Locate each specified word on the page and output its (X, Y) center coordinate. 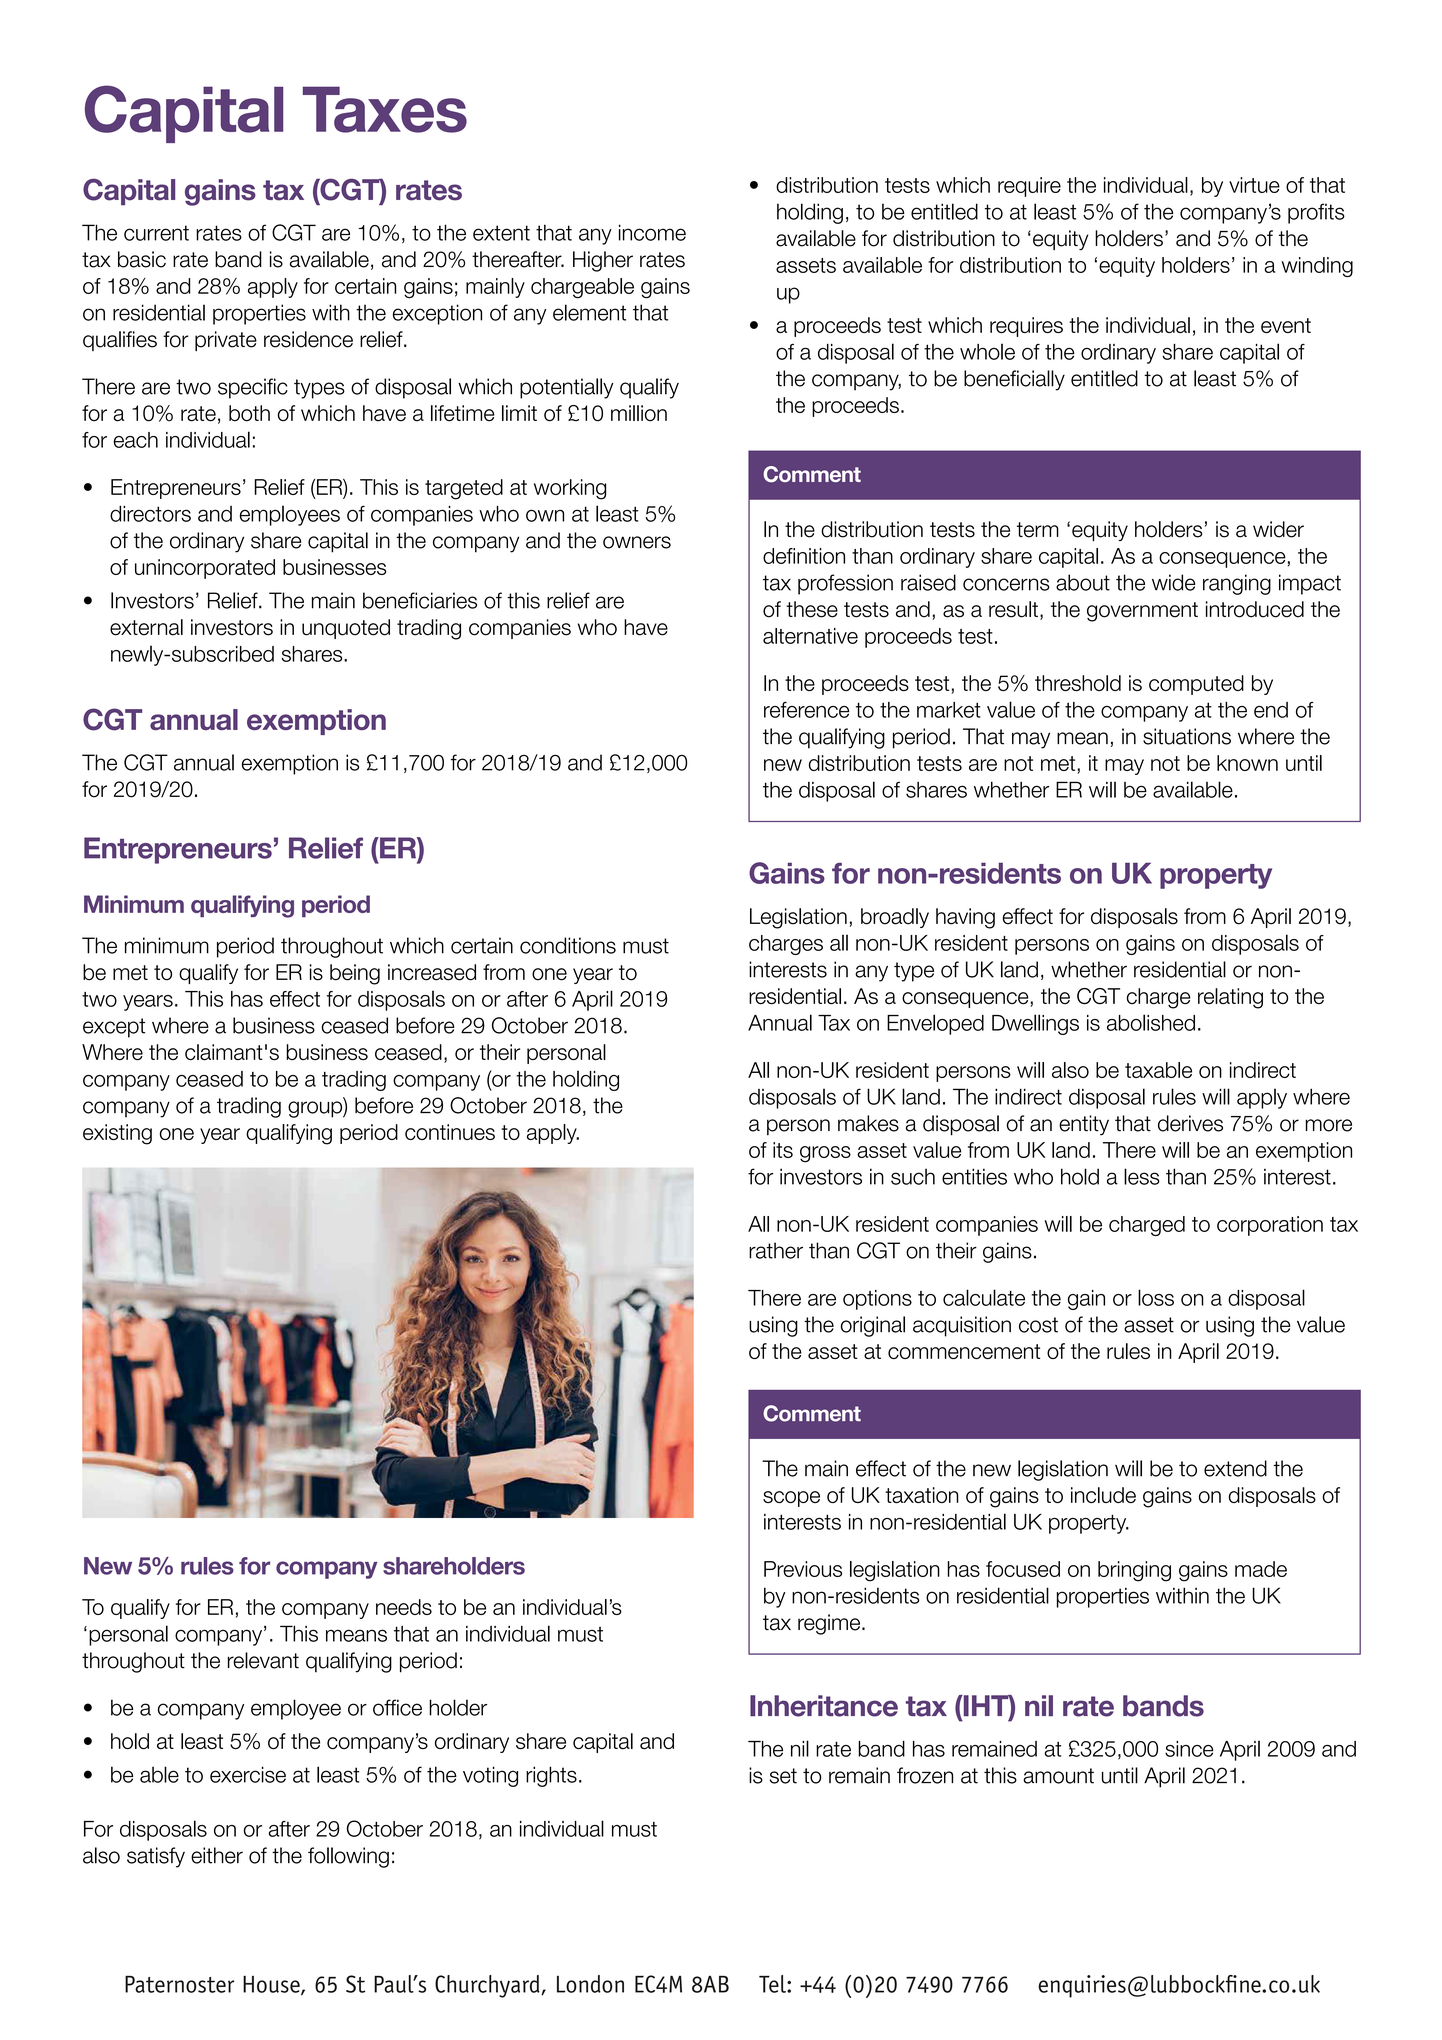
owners (637, 542)
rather (776, 1250)
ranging (1237, 584)
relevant (263, 1660)
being (355, 974)
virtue (1254, 185)
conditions (568, 945)
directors (150, 513)
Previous (803, 1569)
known (1247, 763)
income (652, 232)
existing (117, 1134)
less (1142, 1176)
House (272, 1985)
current (156, 233)
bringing (1134, 1571)
